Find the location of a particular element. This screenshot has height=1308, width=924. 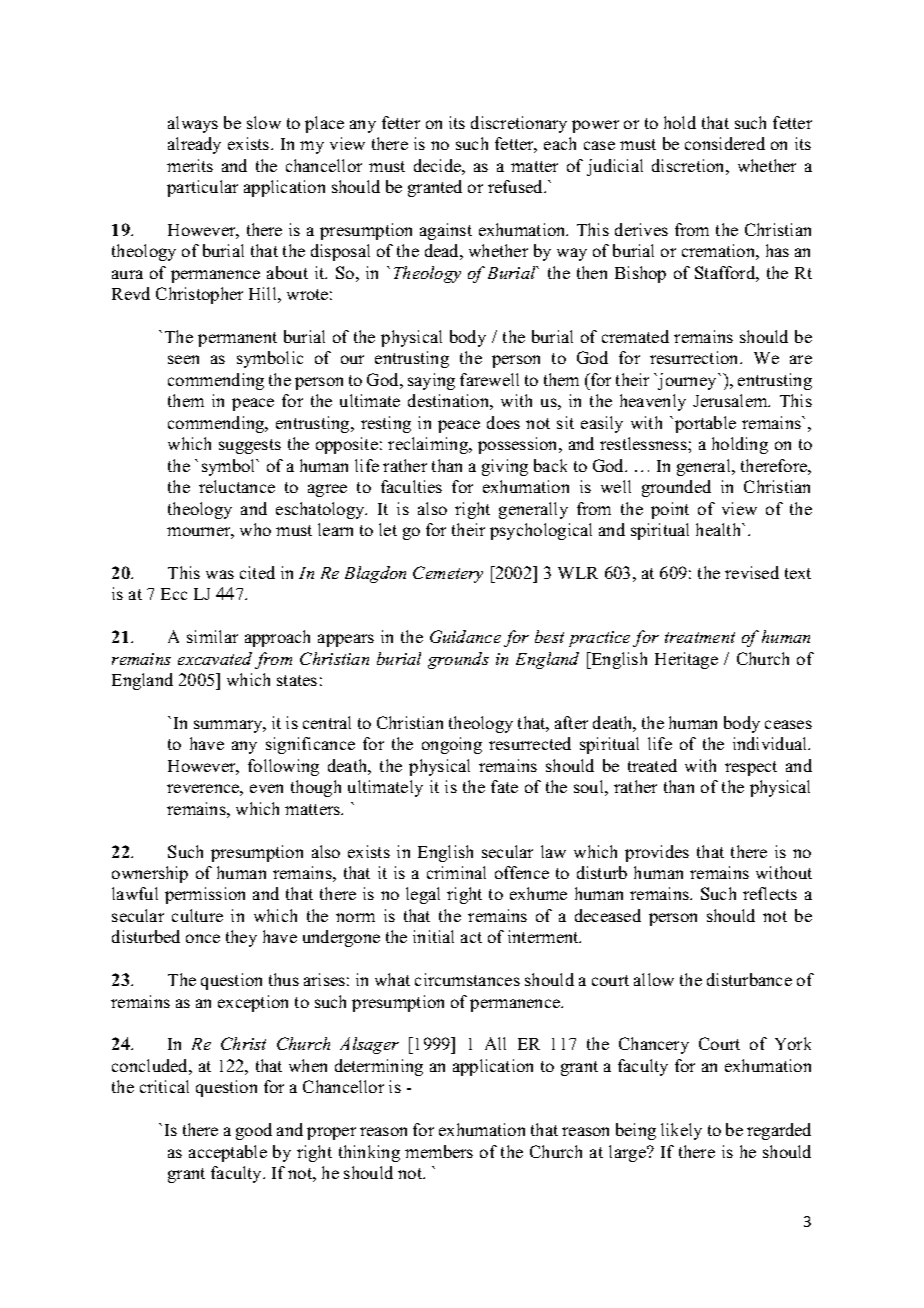

members is located at coordinates (439, 1151).
